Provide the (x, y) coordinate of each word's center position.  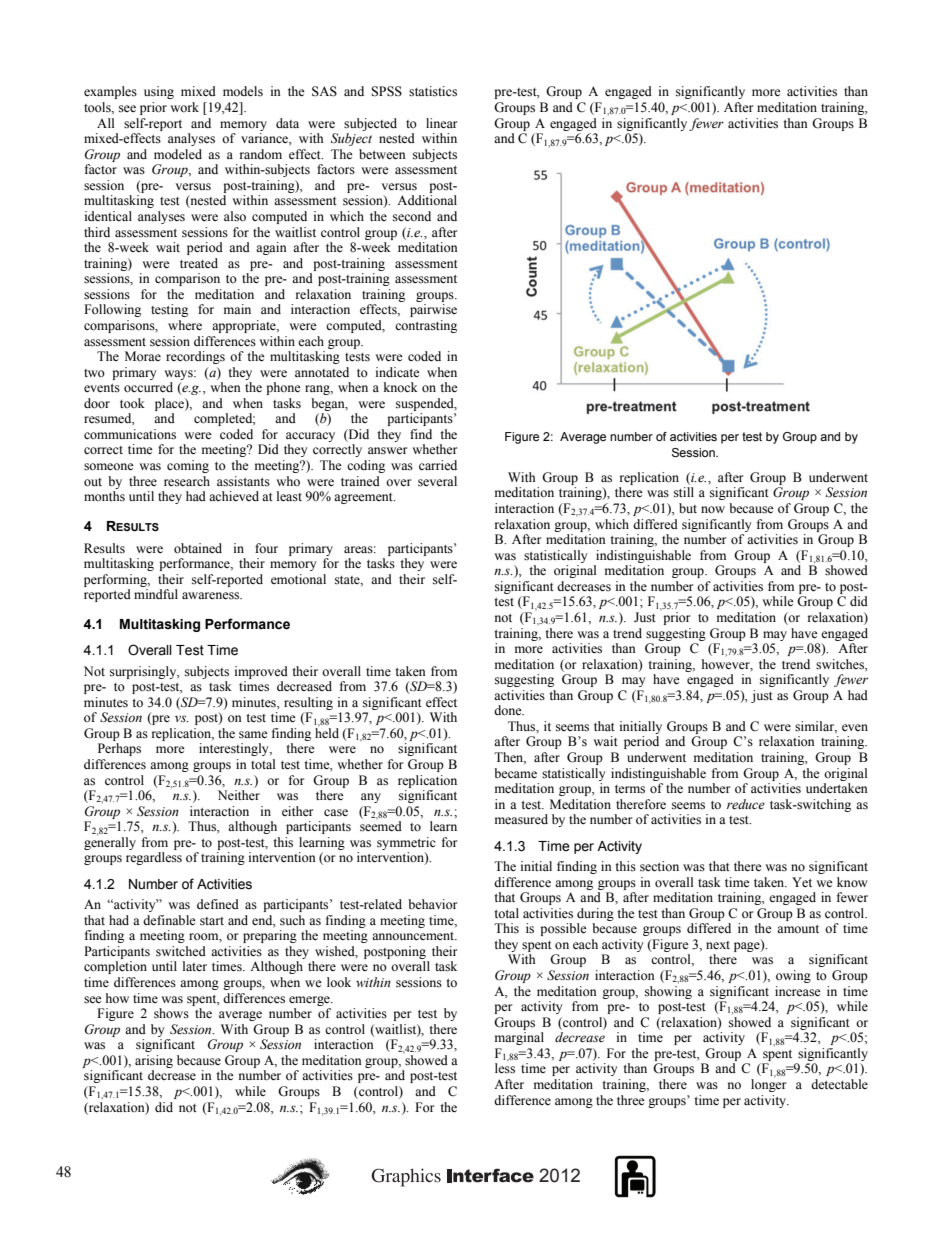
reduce (746, 804)
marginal (519, 1038)
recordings (195, 357)
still (684, 492)
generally (110, 842)
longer (768, 1084)
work (184, 107)
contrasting (426, 326)
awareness (212, 596)
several (437, 481)
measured (521, 819)
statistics (433, 91)
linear (441, 123)
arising (154, 1061)
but (688, 508)
